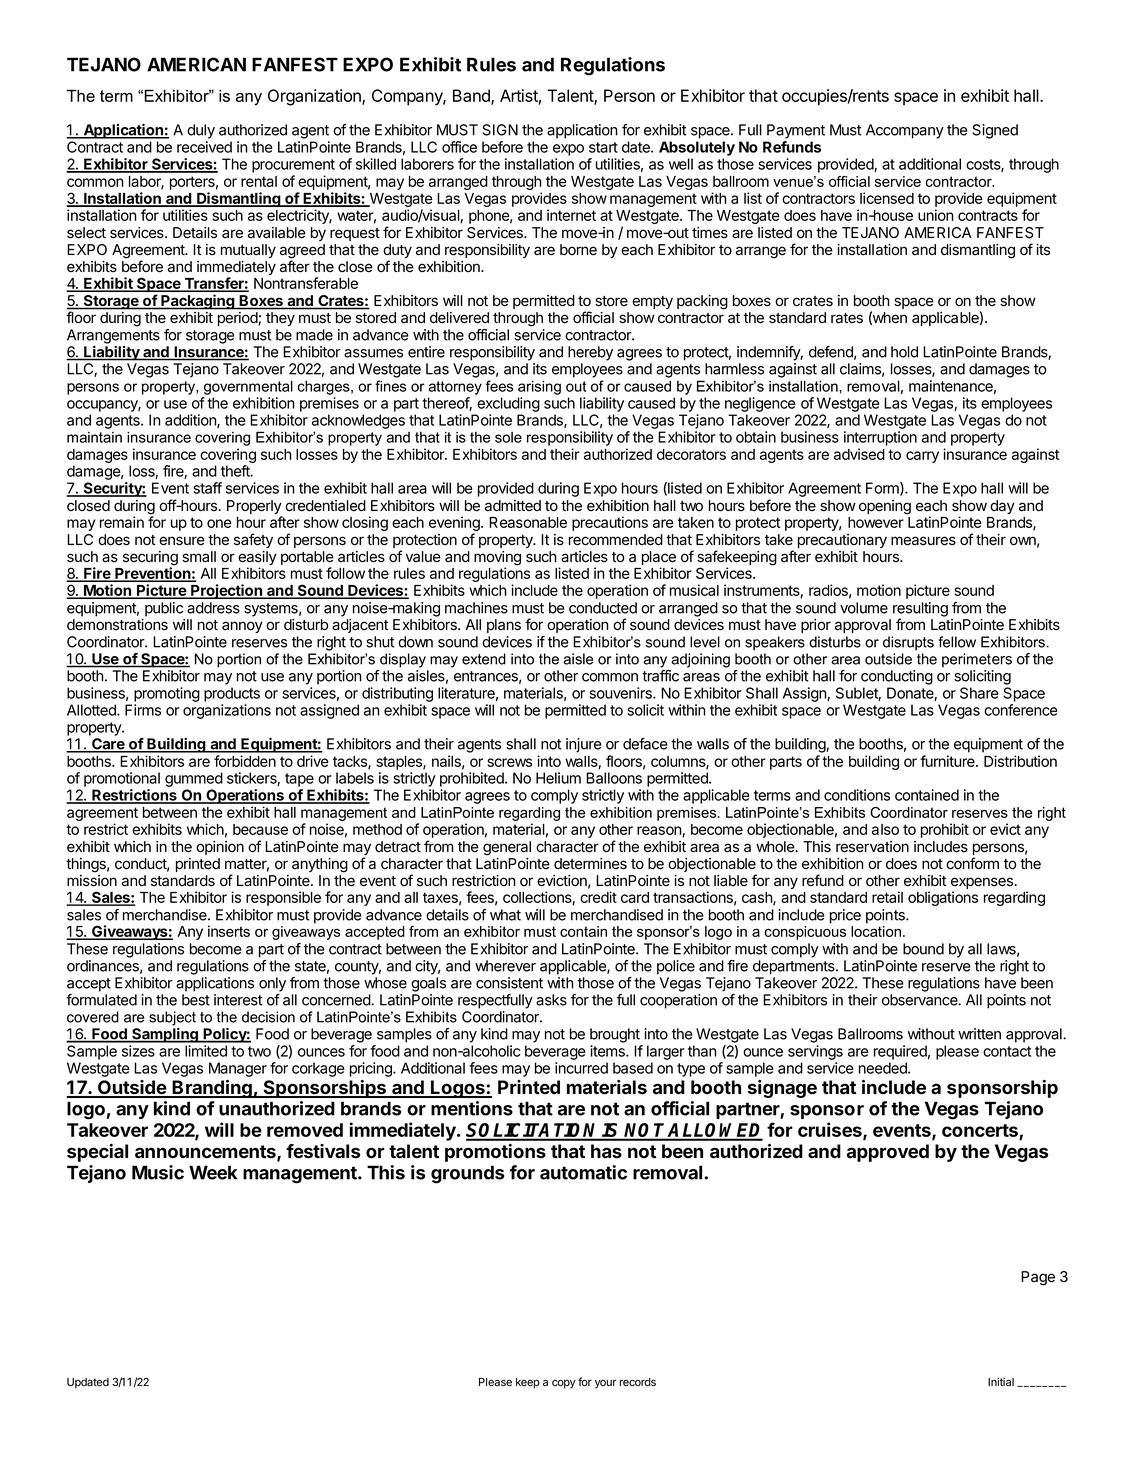 Image resolution: width=1134 pixels, height=1468 pixels. What do you see at coordinates (564, 1384) in the screenshot?
I see `copy` at bounding box center [564, 1384].
